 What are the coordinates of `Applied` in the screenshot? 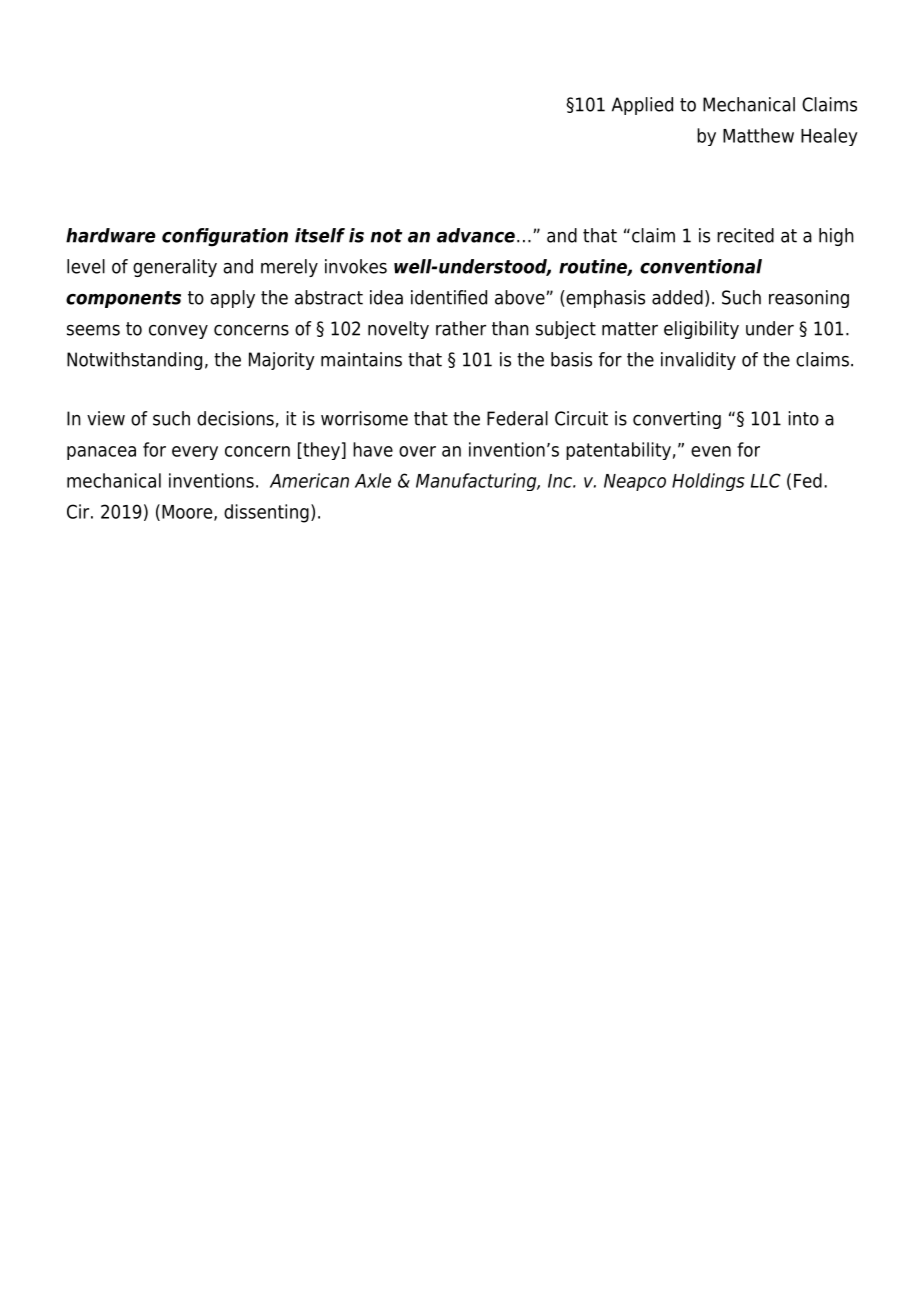 It's located at (642, 106).
